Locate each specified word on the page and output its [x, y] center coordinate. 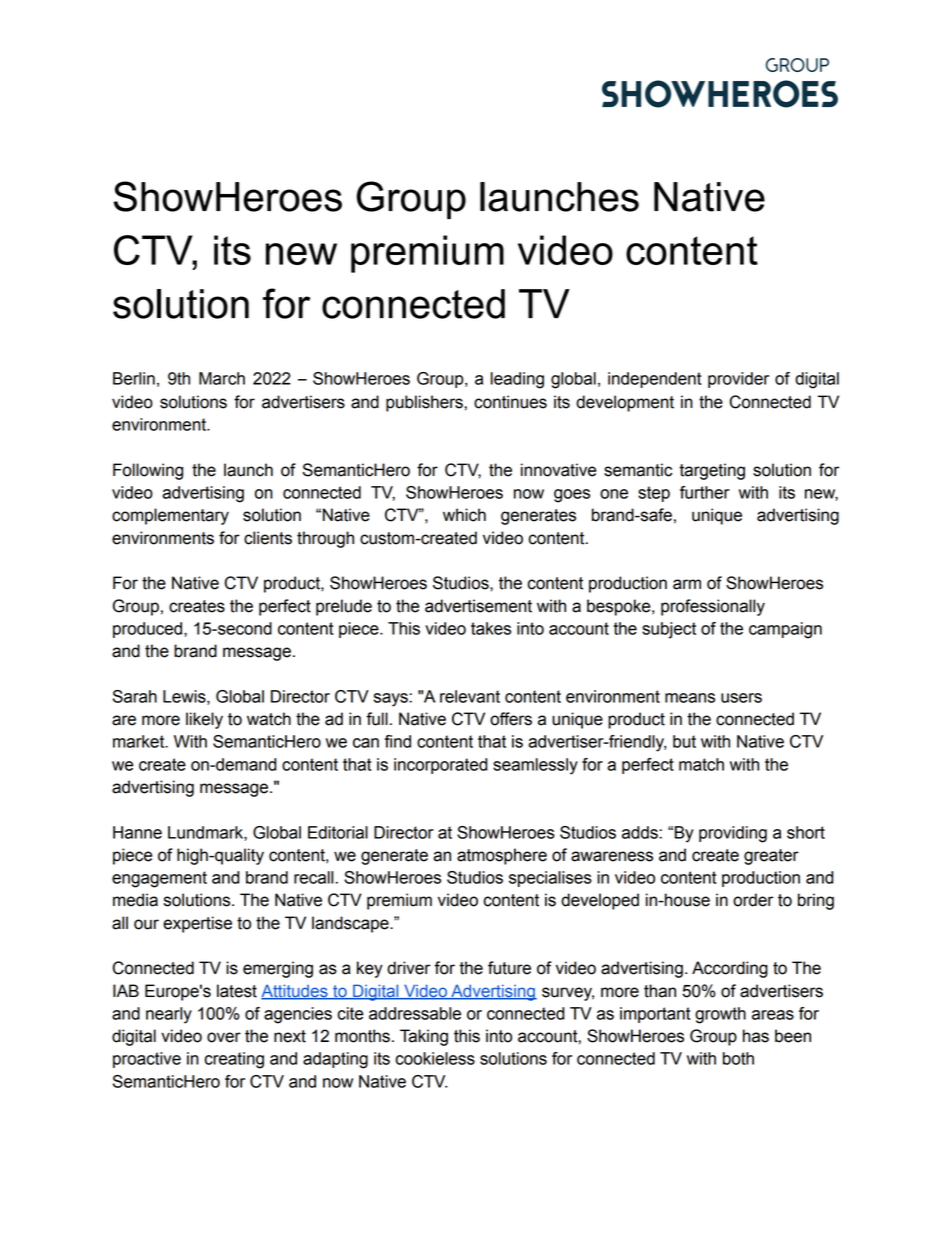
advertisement [478, 606]
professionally [713, 607]
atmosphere [502, 856]
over [224, 1037]
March [222, 378]
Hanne [137, 832]
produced [149, 630]
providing [733, 834]
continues [510, 402]
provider [738, 380]
